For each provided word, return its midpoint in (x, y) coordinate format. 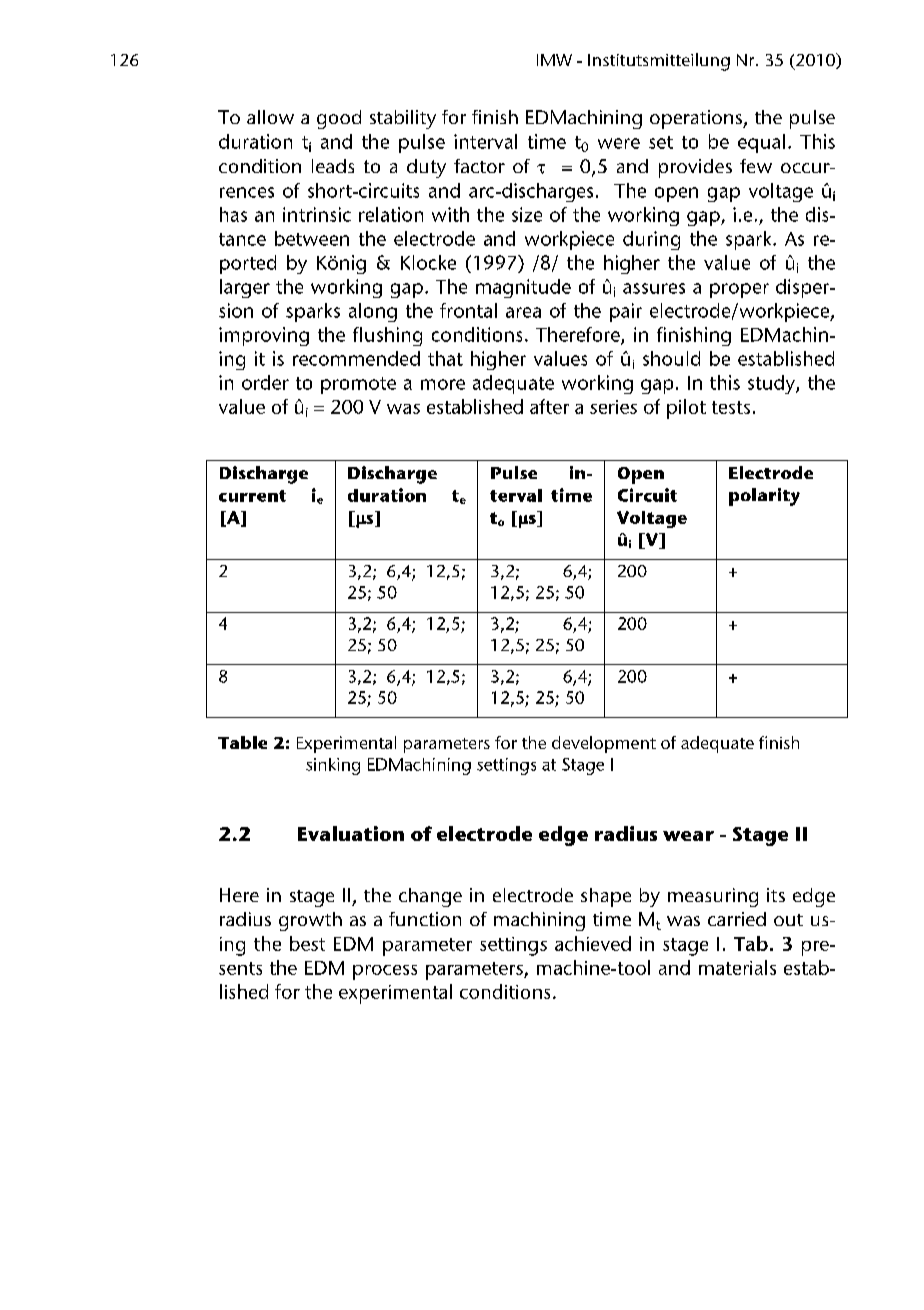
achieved (593, 943)
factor (479, 166)
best (307, 943)
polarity (764, 497)
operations (697, 119)
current (252, 496)
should (671, 358)
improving (264, 336)
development (604, 744)
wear (688, 836)
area (523, 312)
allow (270, 117)
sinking (333, 766)
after (549, 406)
